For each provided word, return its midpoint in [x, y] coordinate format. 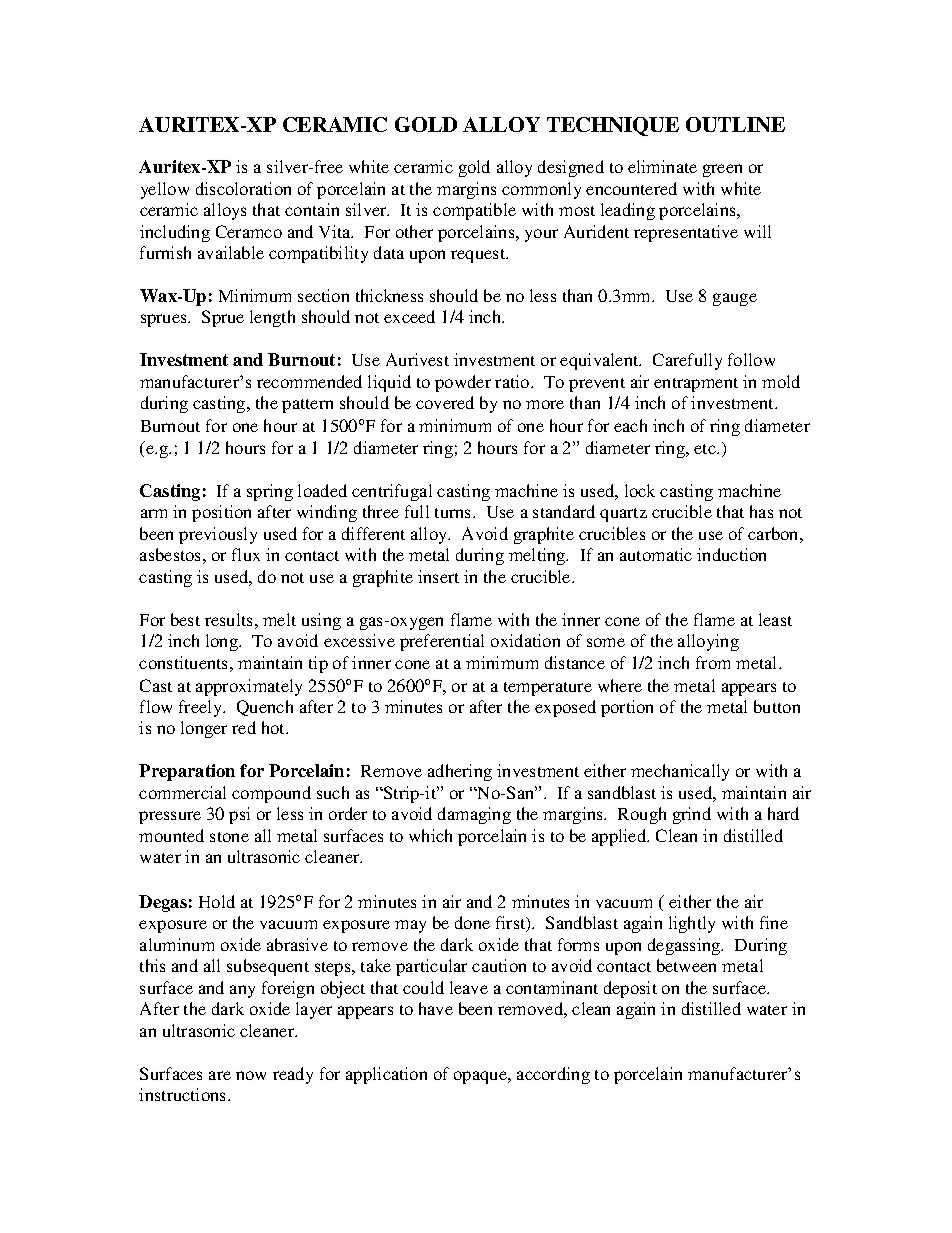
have [436, 1008]
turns [454, 513]
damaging [474, 815]
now [251, 1075]
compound [271, 794]
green [722, 170]
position [221, 513]
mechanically [680, 772]
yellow [165, 190]
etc [706, 449]
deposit [630, 989]
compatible [474, 211]
